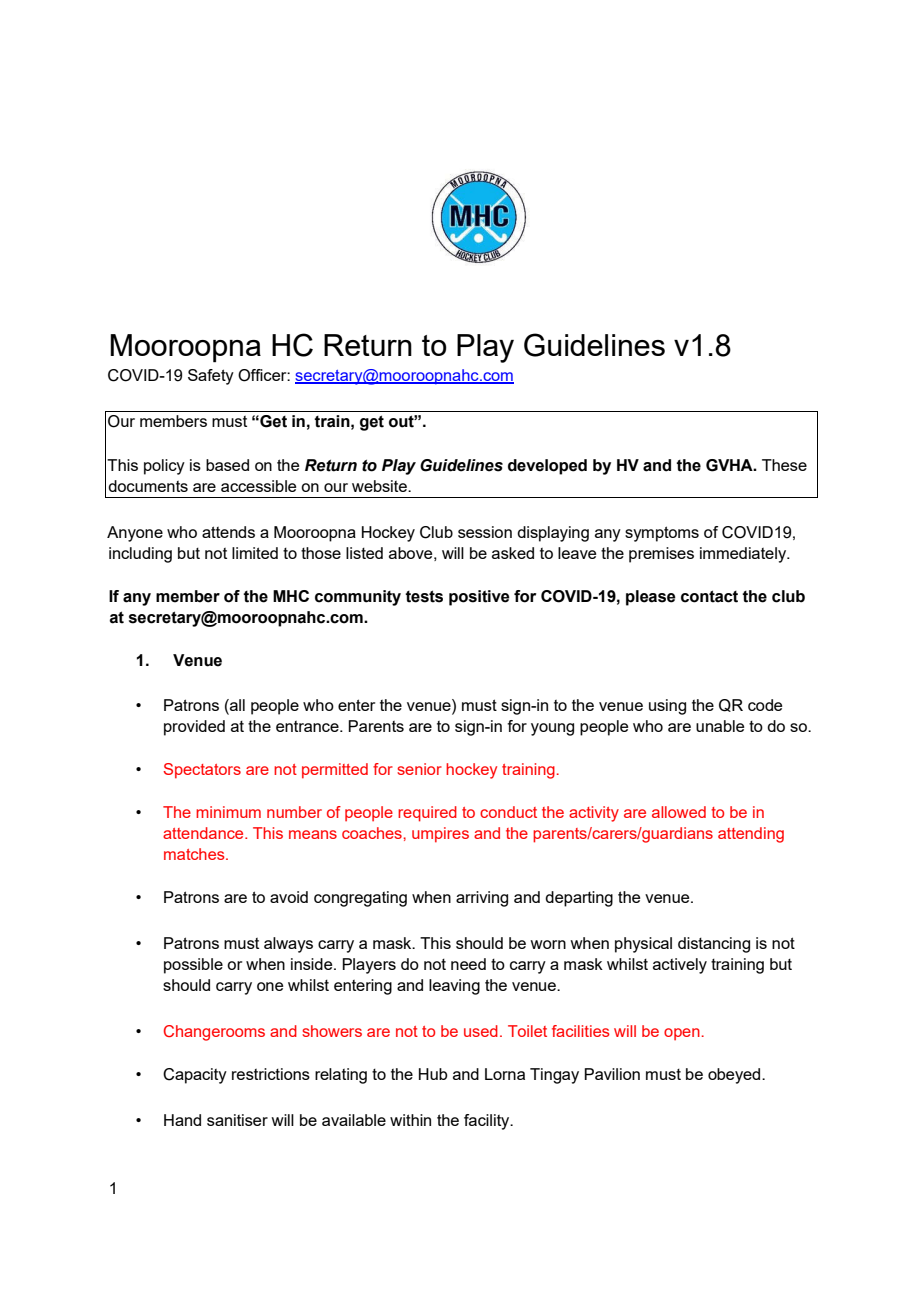  I want to click on possible, so click(193, 966).
